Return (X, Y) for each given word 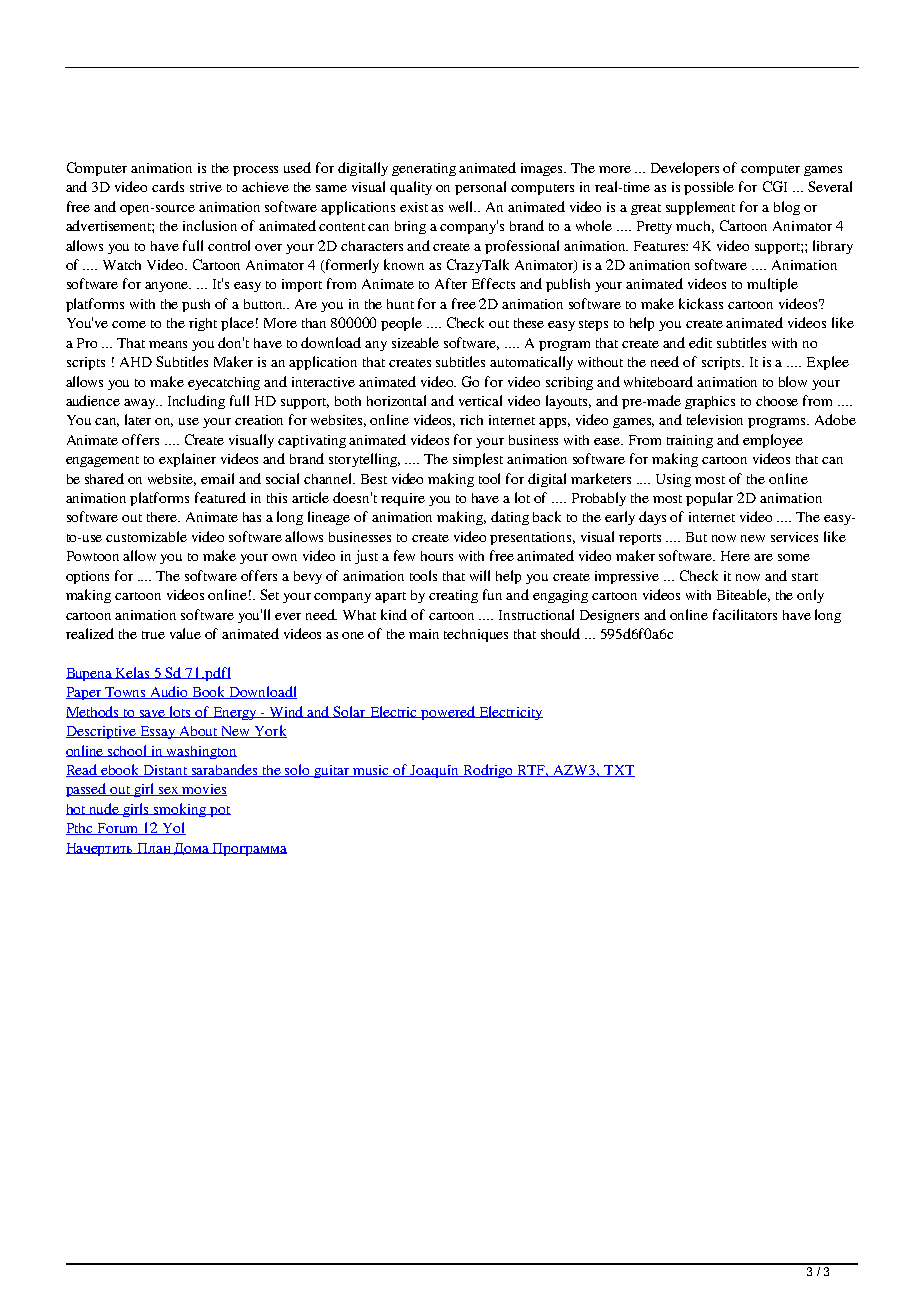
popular (709, 499)
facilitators (745, 614)
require (403, 499)
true (153, 635)
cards (168, 186)
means (168, 344)
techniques (476, 635)
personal (480, 188)
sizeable (415, 342)
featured (220, 497)
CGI (775, 186)
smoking (180, 810)
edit (700, 342)
